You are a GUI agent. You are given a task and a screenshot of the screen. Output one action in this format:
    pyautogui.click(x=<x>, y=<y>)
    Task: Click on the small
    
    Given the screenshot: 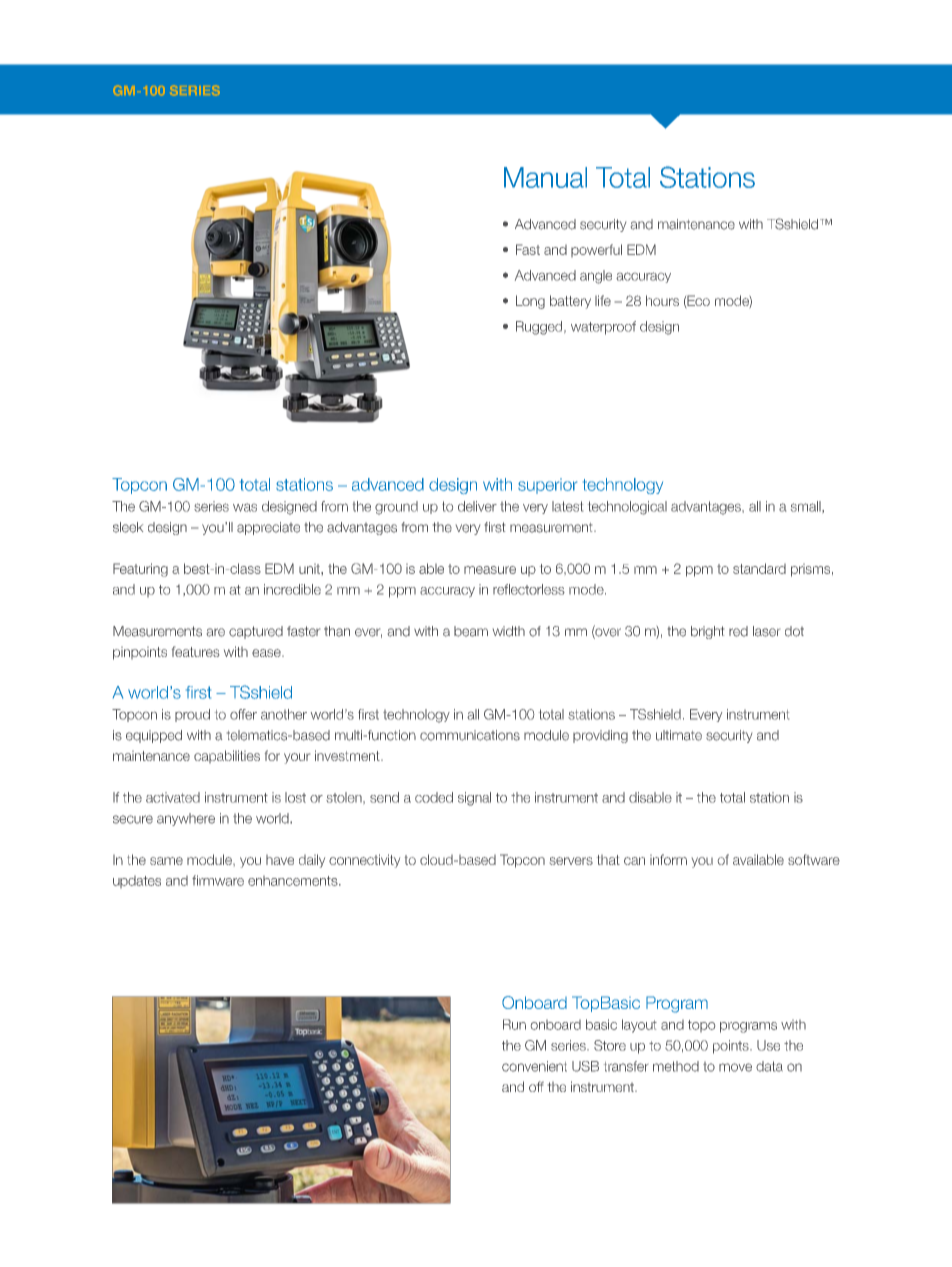 What is the action you would take?
    pyautogui.click(x=807, y=506)
